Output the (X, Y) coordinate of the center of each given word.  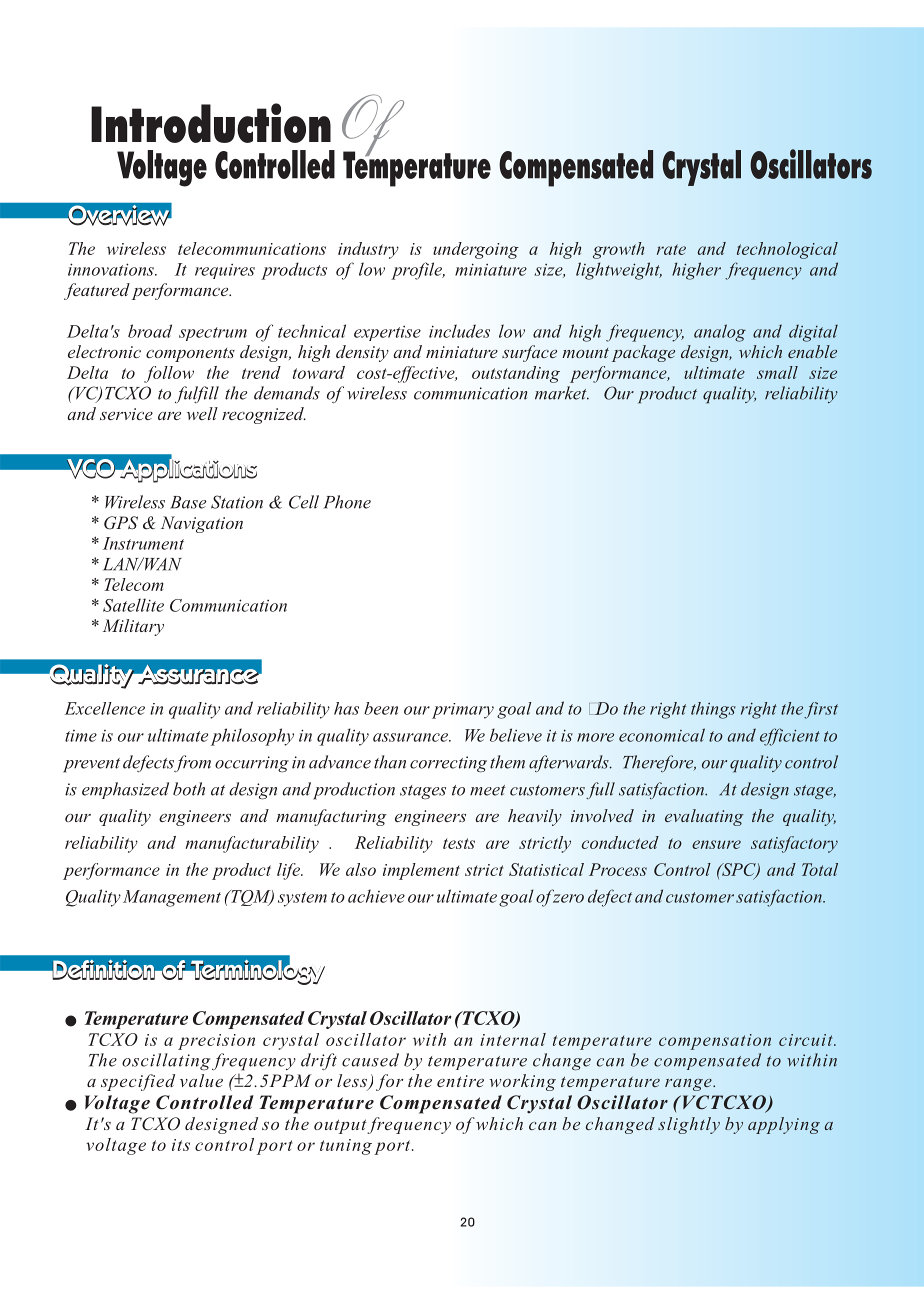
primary (463, 711)
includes (459, 331)
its (181, 1145)
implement (421, 871)
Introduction (211, 123)
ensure (716, 844)
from (192, 763)
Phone (347, 502)
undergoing (476, 250)
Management (172, 898)
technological (787, 250)
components (190, 355)
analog (720, 333)
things (713, 710)
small (777, 372)
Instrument (143, 543)
